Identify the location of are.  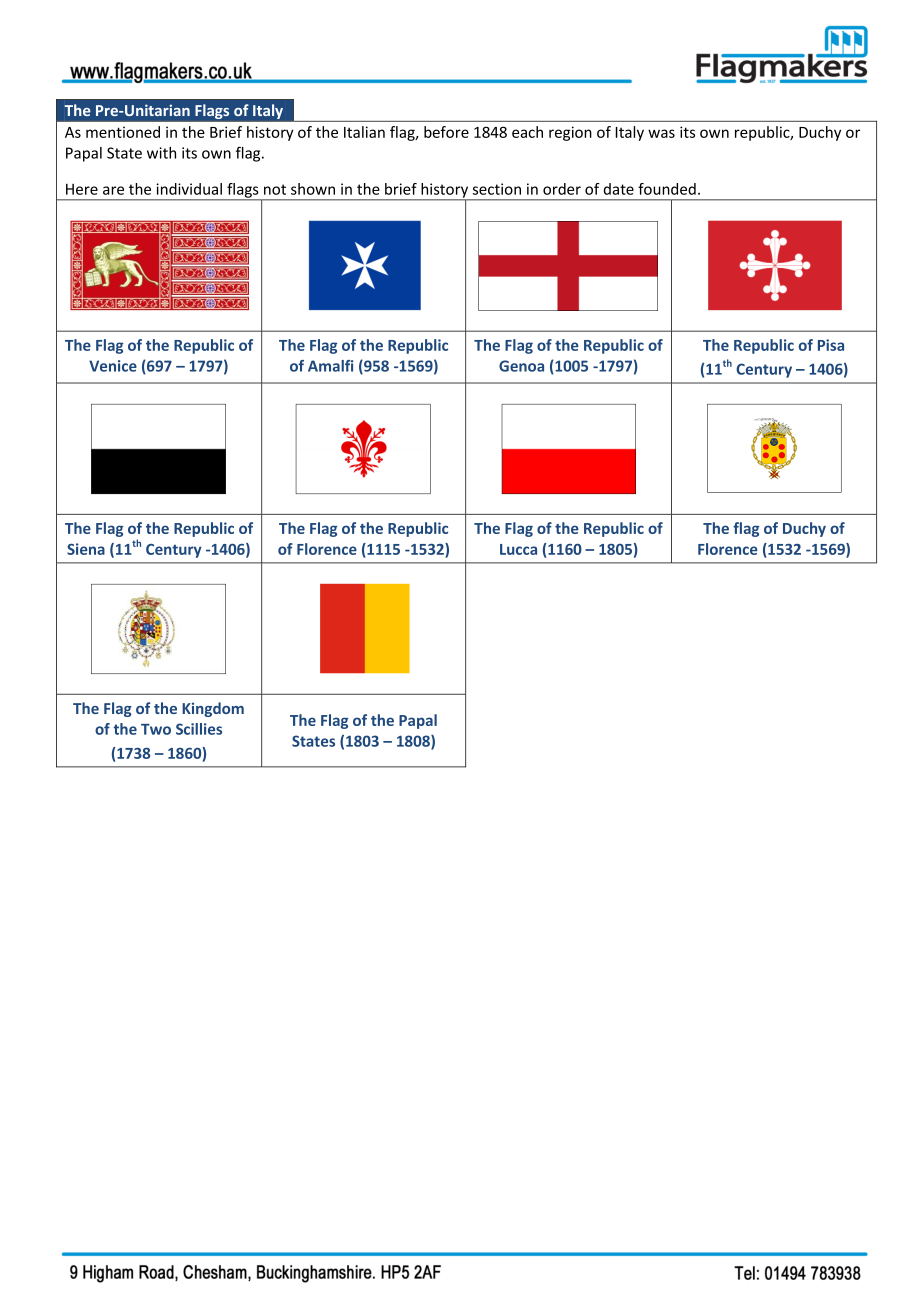
(113, 190).
